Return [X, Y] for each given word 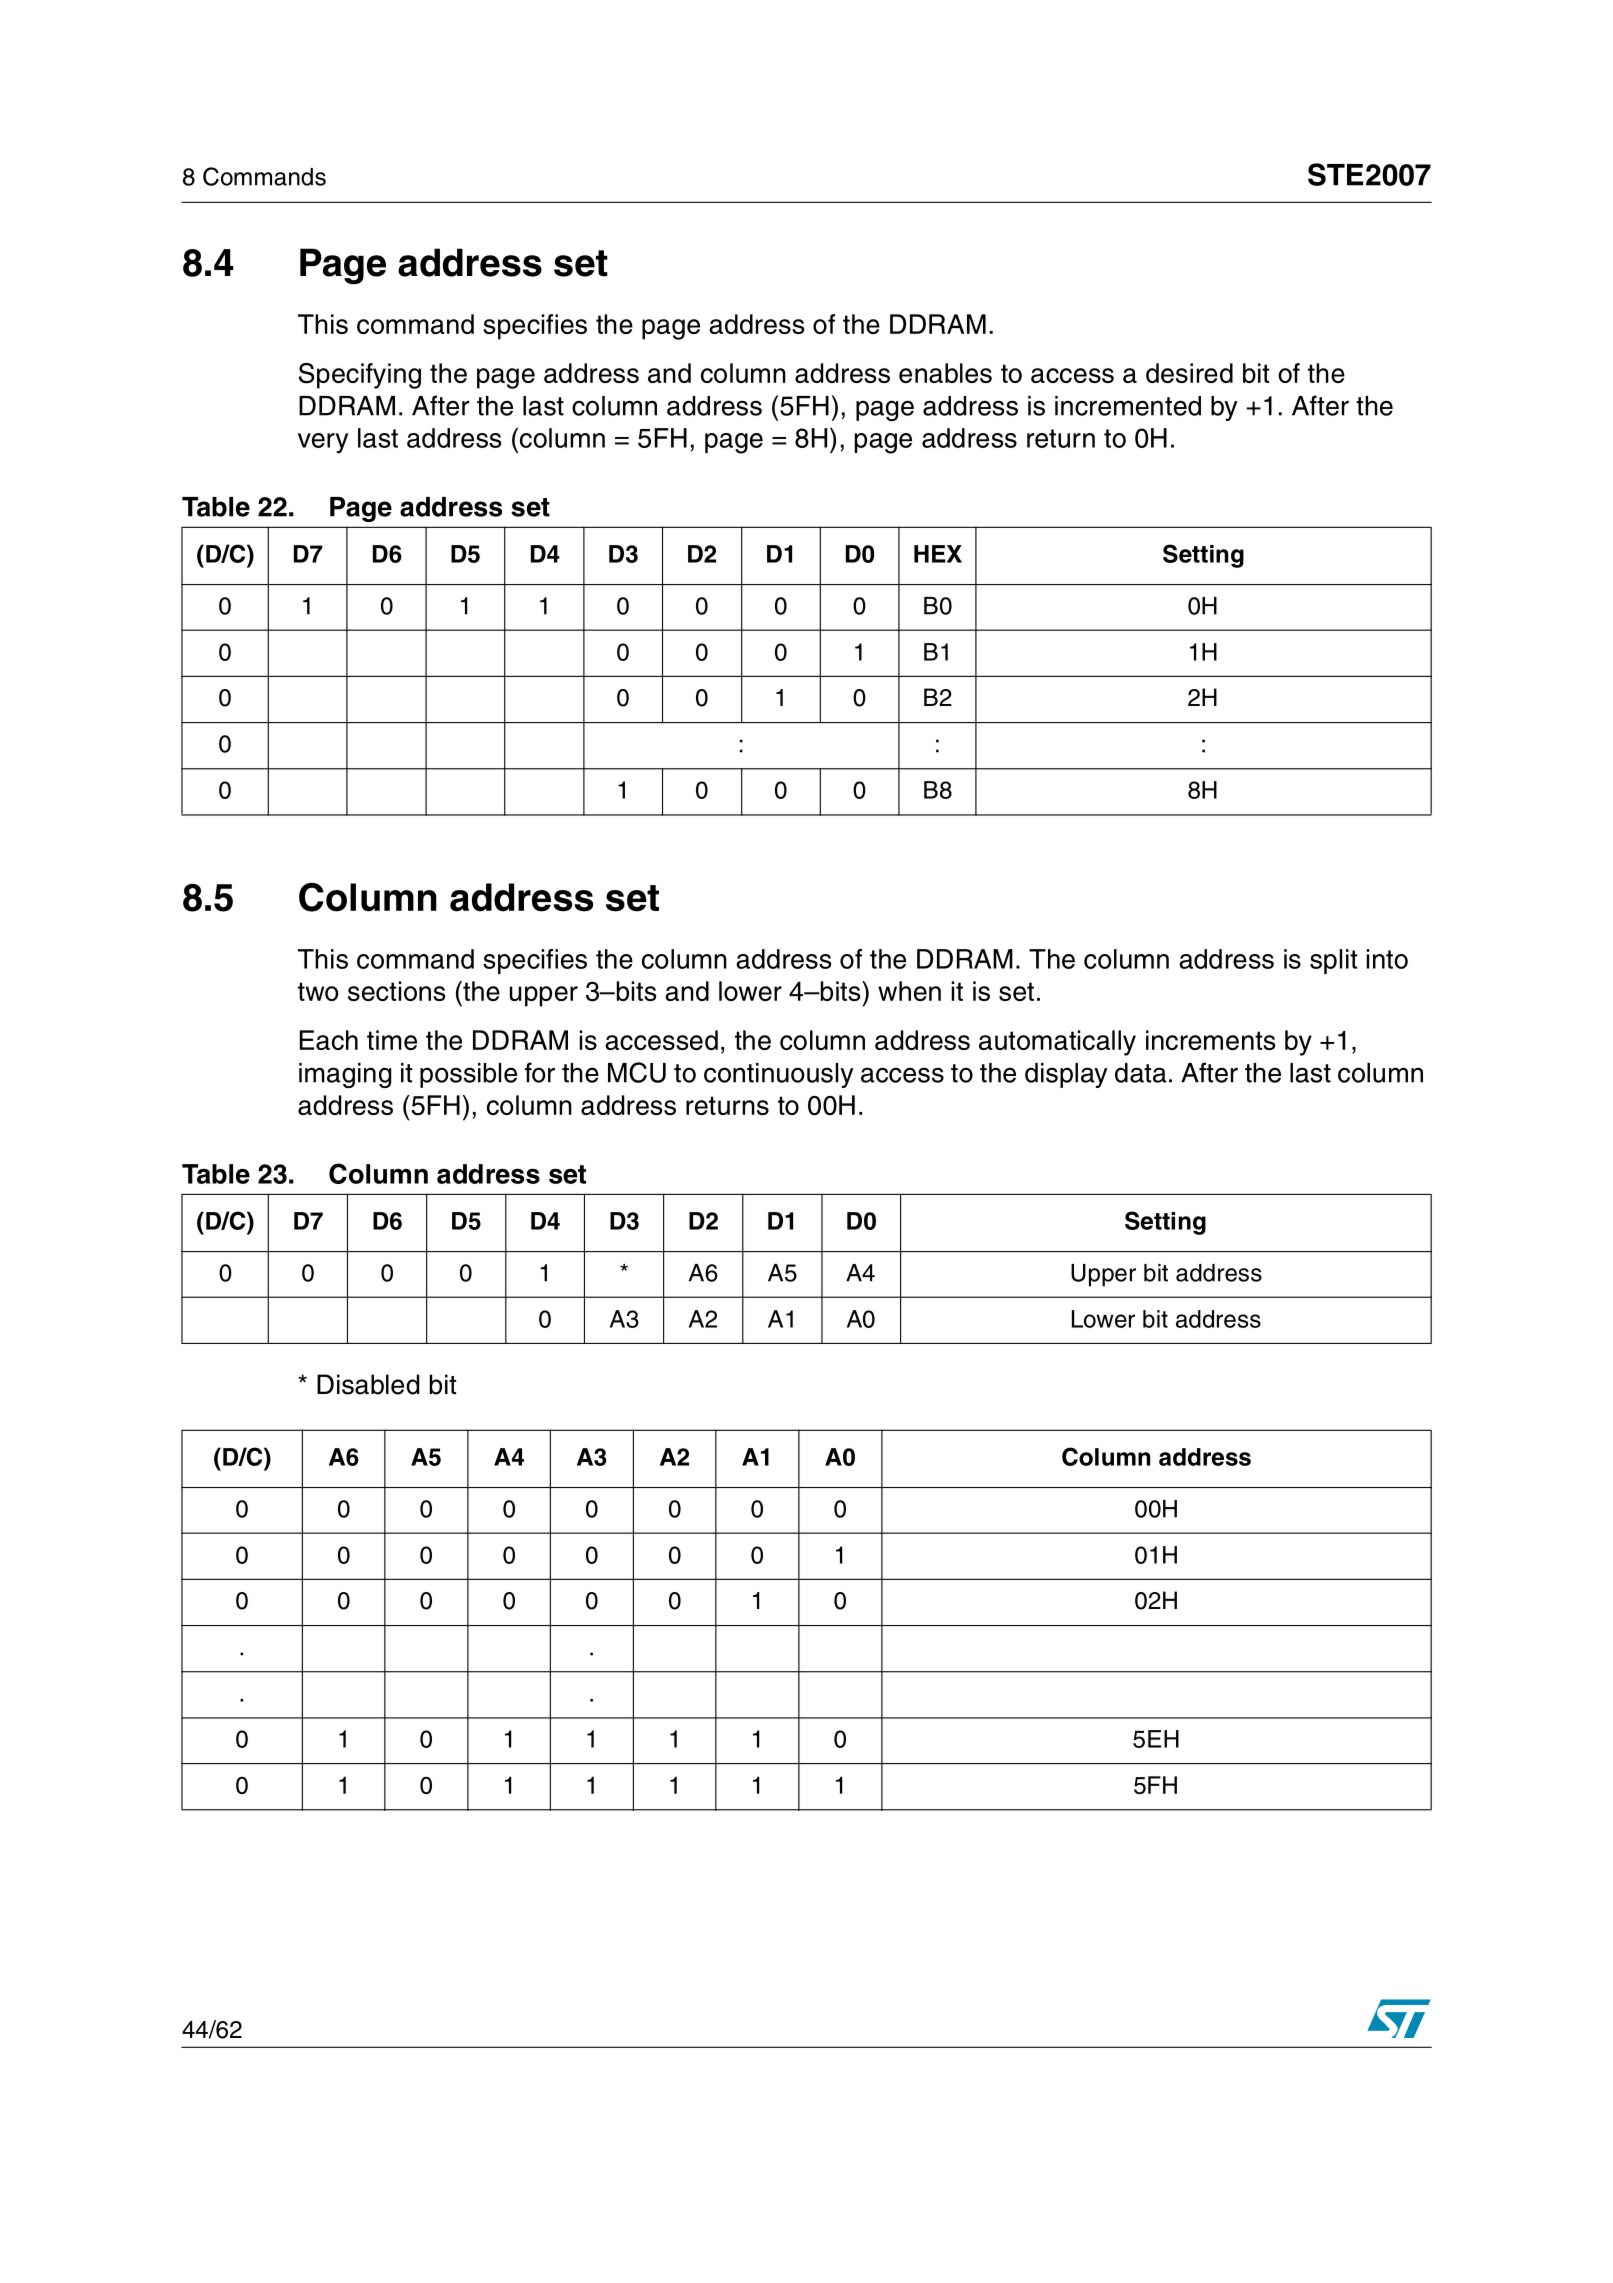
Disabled [368, 1384]
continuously [779, 1075]
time [392, 1040]
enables [945, 373]
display [1066, 1075]
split [1333, 961]
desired [1189, 373]
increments [1211, 1040]
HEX [938, 554]
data [1141, 1073]
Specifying [360, 376]
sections [397, 991]
